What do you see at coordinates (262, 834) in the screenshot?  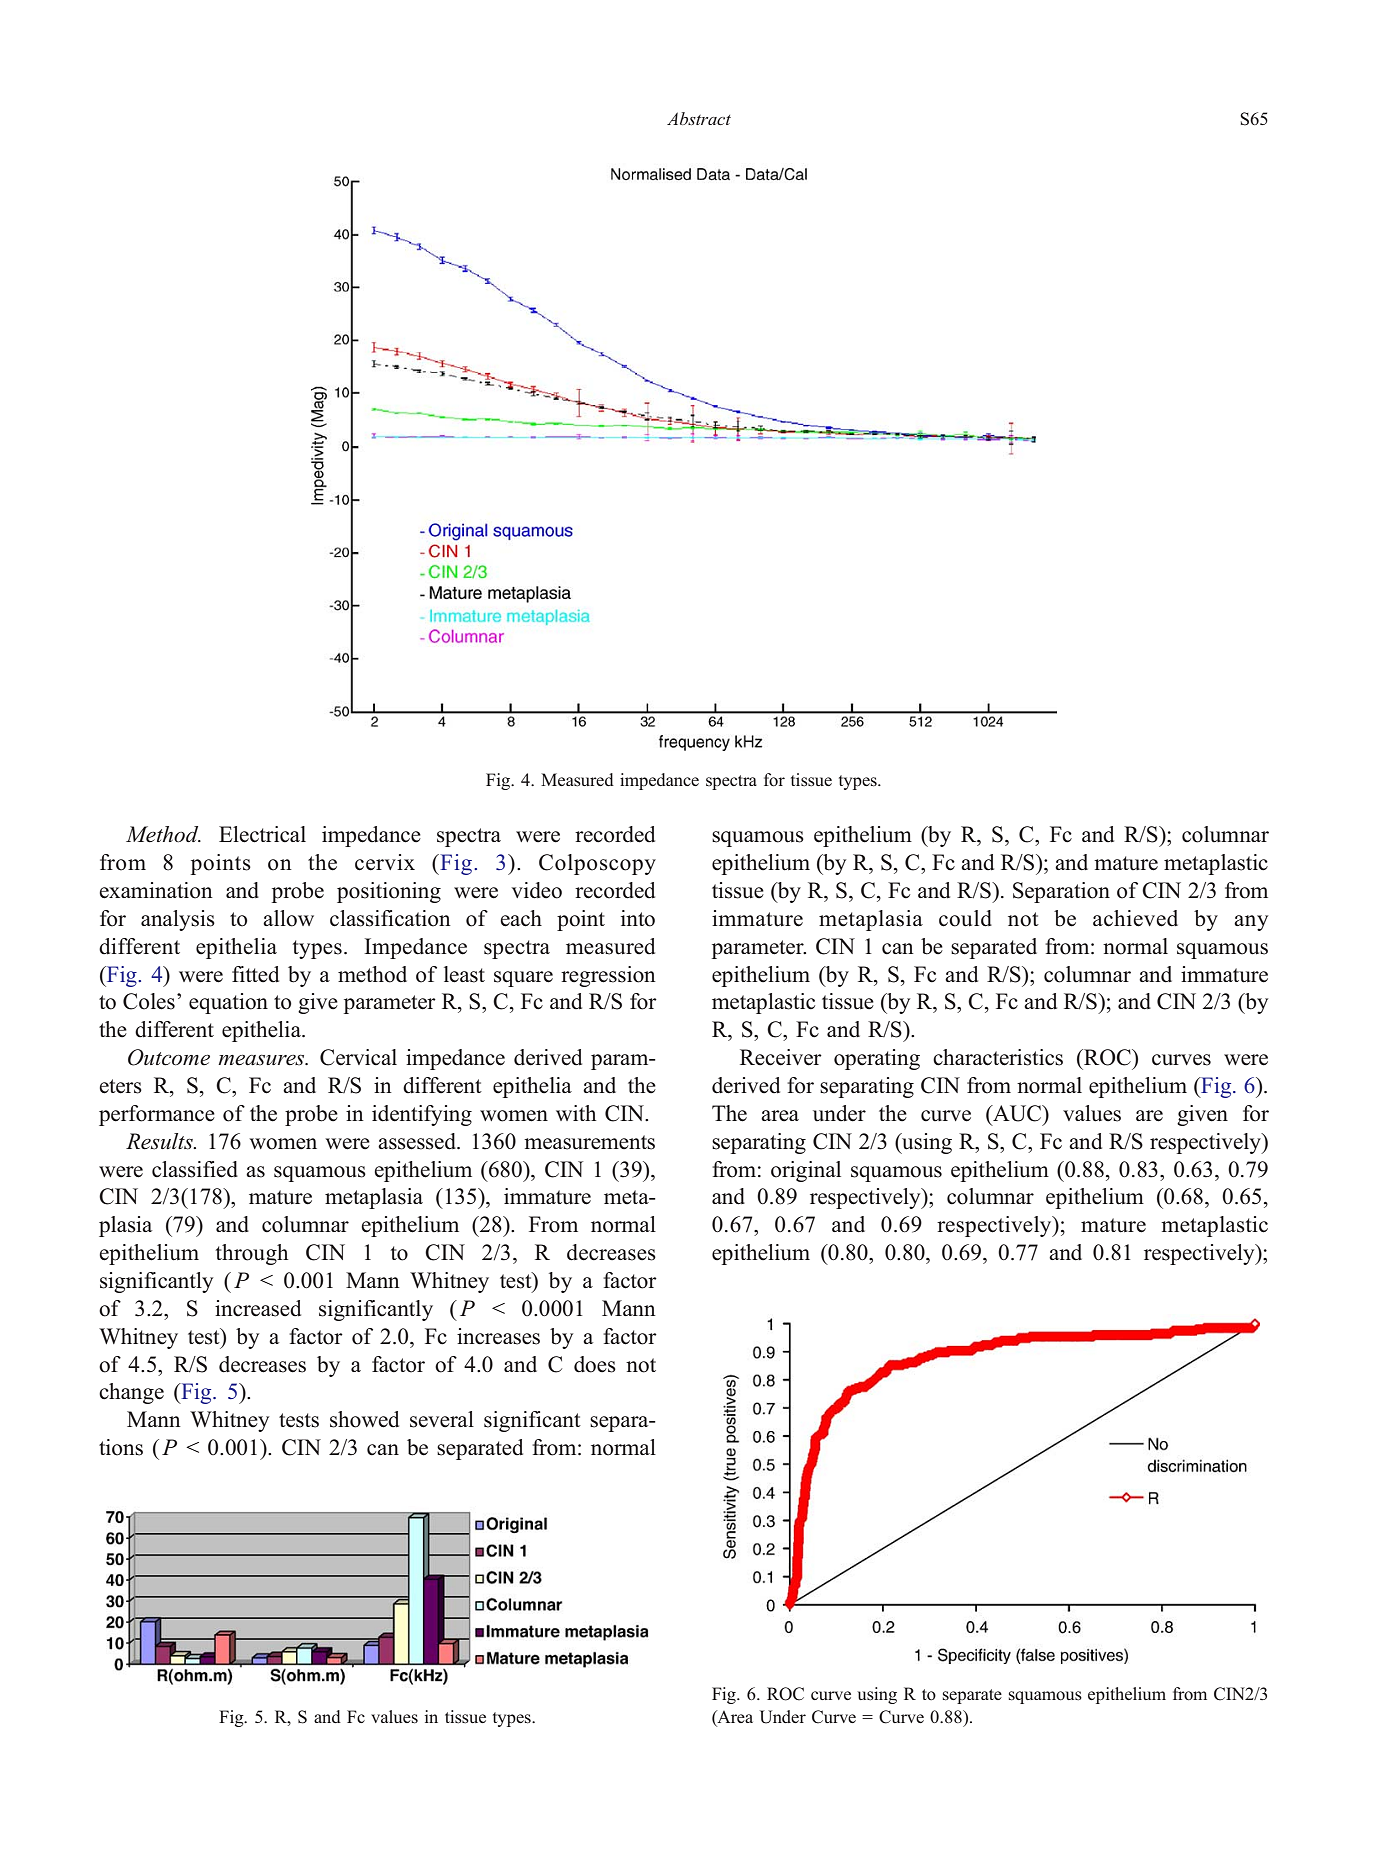 I see `Electrical` at bounding box center [262, 834].
